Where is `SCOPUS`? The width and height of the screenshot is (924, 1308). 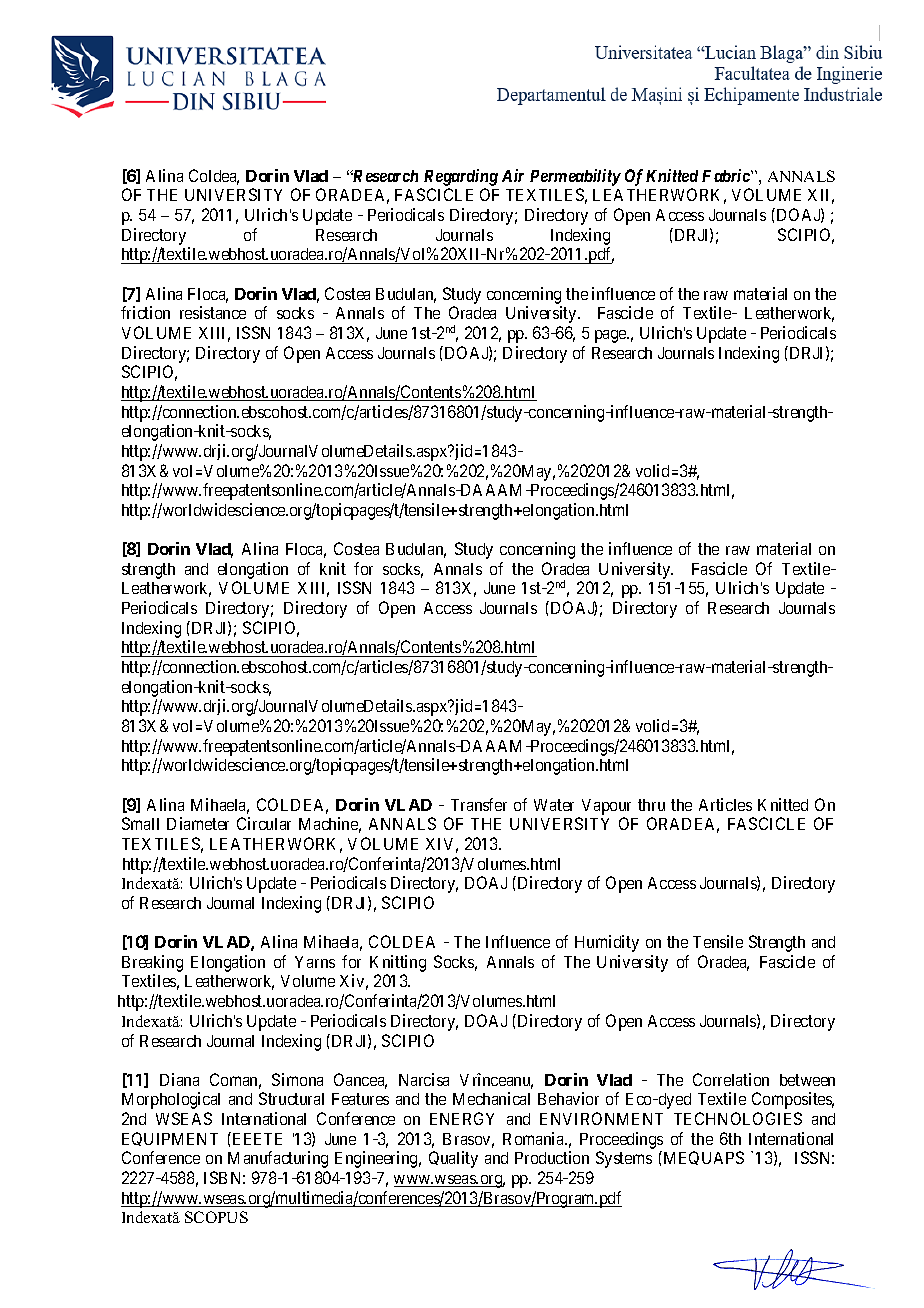
SCOPUS is located at coordinates (216, 1217).
